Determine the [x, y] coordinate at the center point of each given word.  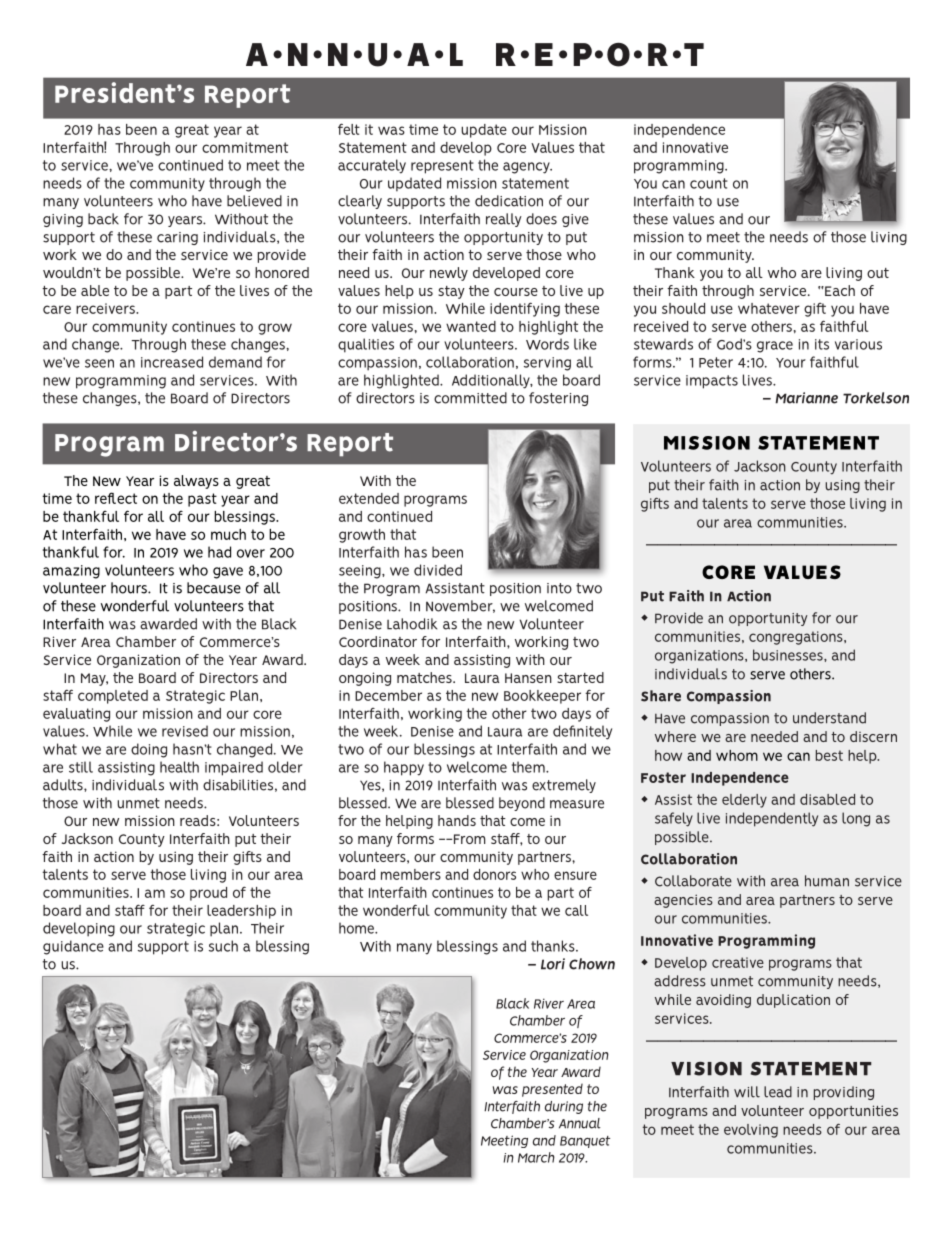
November [460, 606]
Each [839, 290]
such [223, 946]
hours [130, 588]
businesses [789, 655]
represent [442, 167]
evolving [751, 1131]
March [536, 1157]
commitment [245, 147]
